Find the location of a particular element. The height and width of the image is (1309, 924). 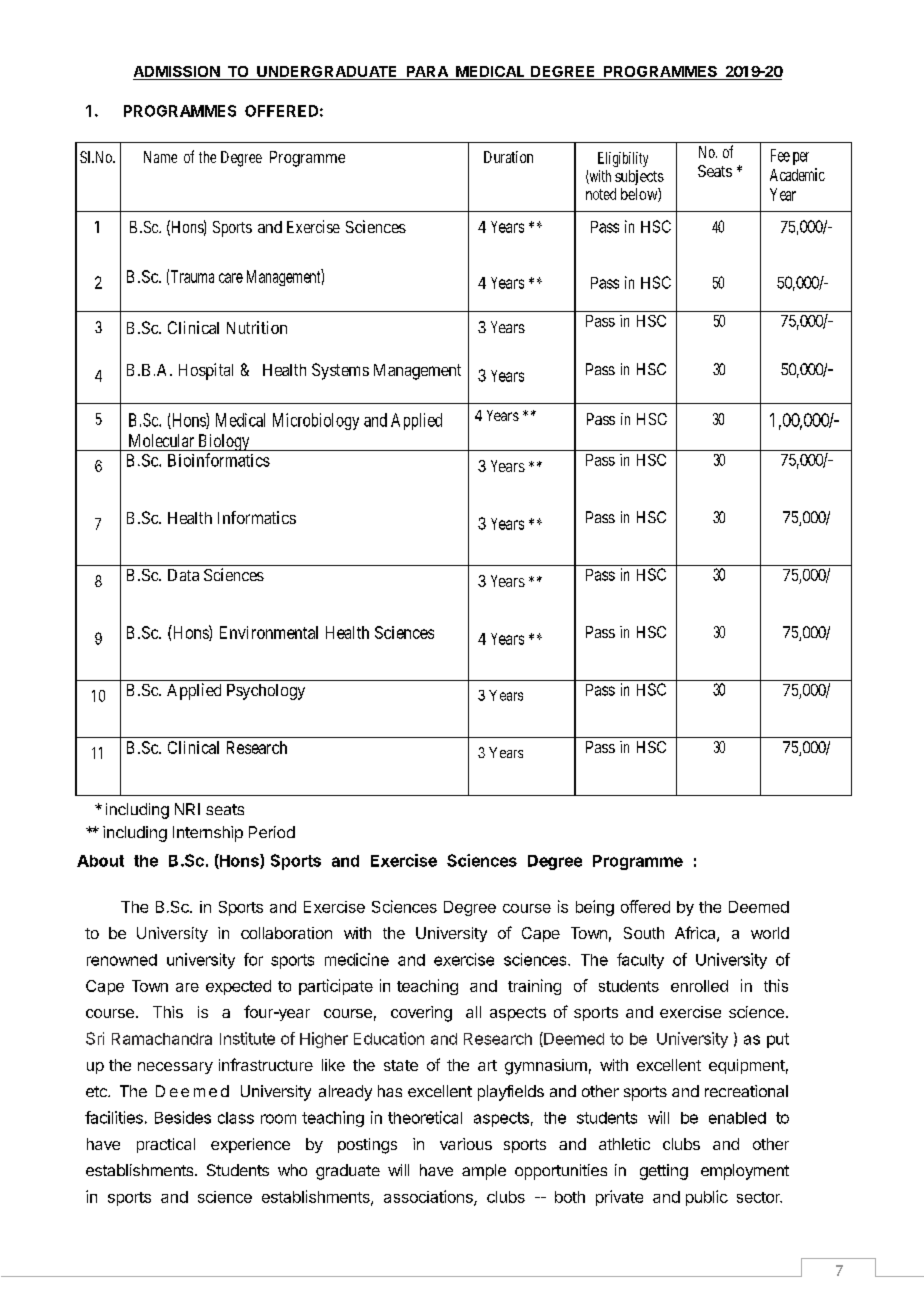

being is located at coordinates (595, 908).
